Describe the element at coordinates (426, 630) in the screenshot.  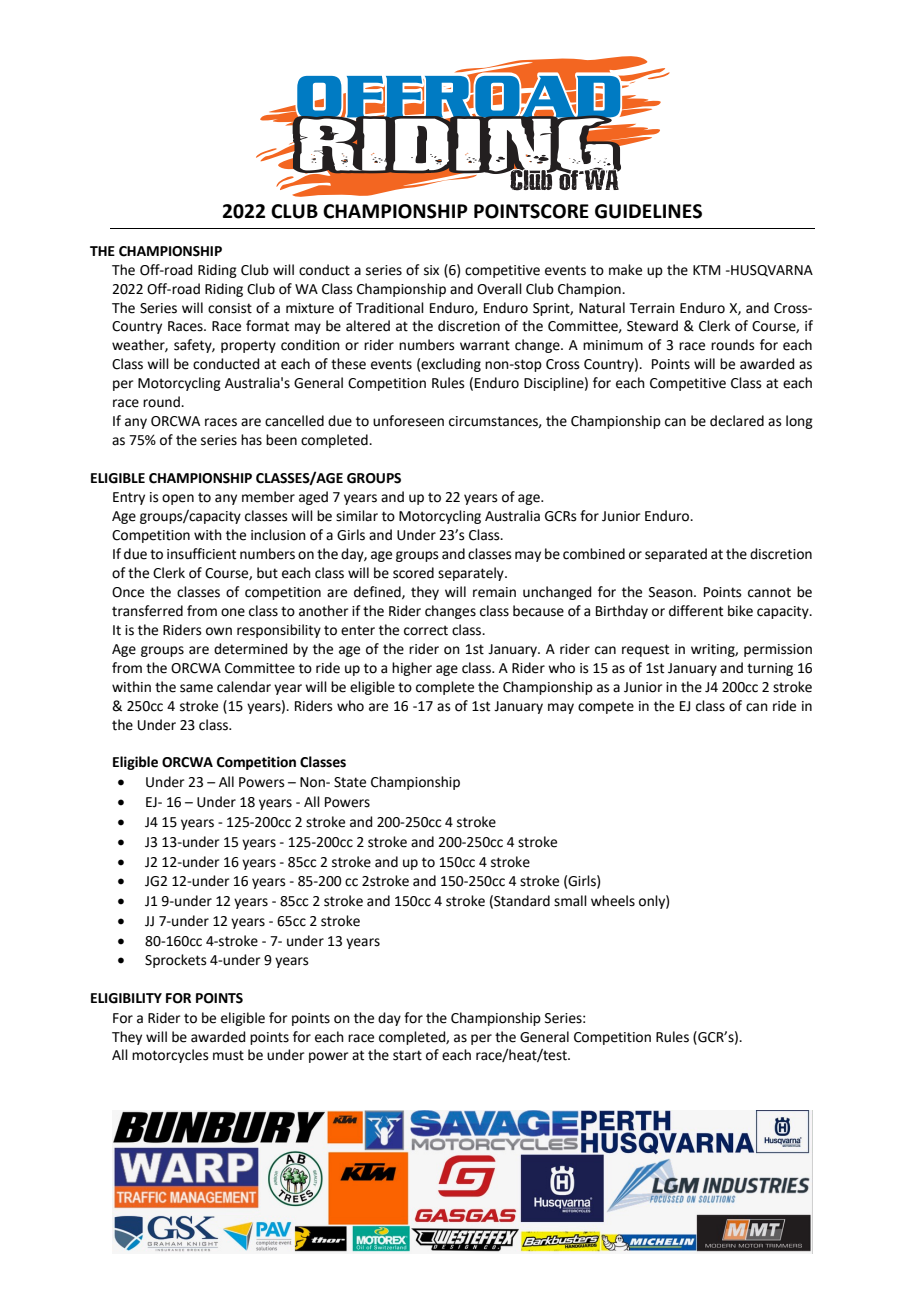
I see `correct` at that location.
